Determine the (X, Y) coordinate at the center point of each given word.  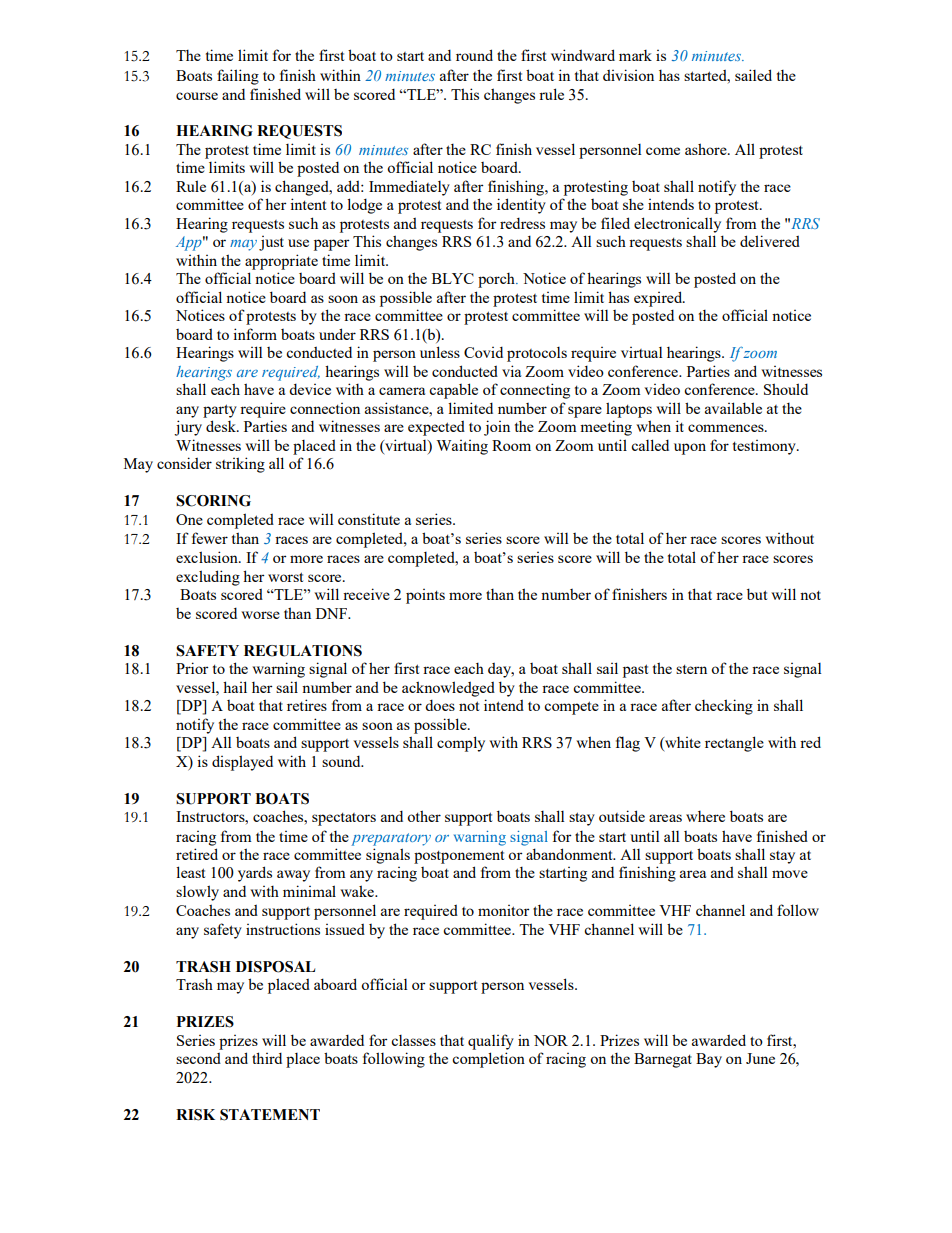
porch (497, 280)
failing (238, 77)
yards (255, 874)
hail (235, 687)
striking (240, 465)
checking (724, 707)
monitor (503, 910)
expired (659, 299)
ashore (707, 149)
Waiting (462, 447)
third (267, 1058)
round (474, 55)
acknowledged (448, 689)
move (790, 874)
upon (690, 449)
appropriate (281, 262)
